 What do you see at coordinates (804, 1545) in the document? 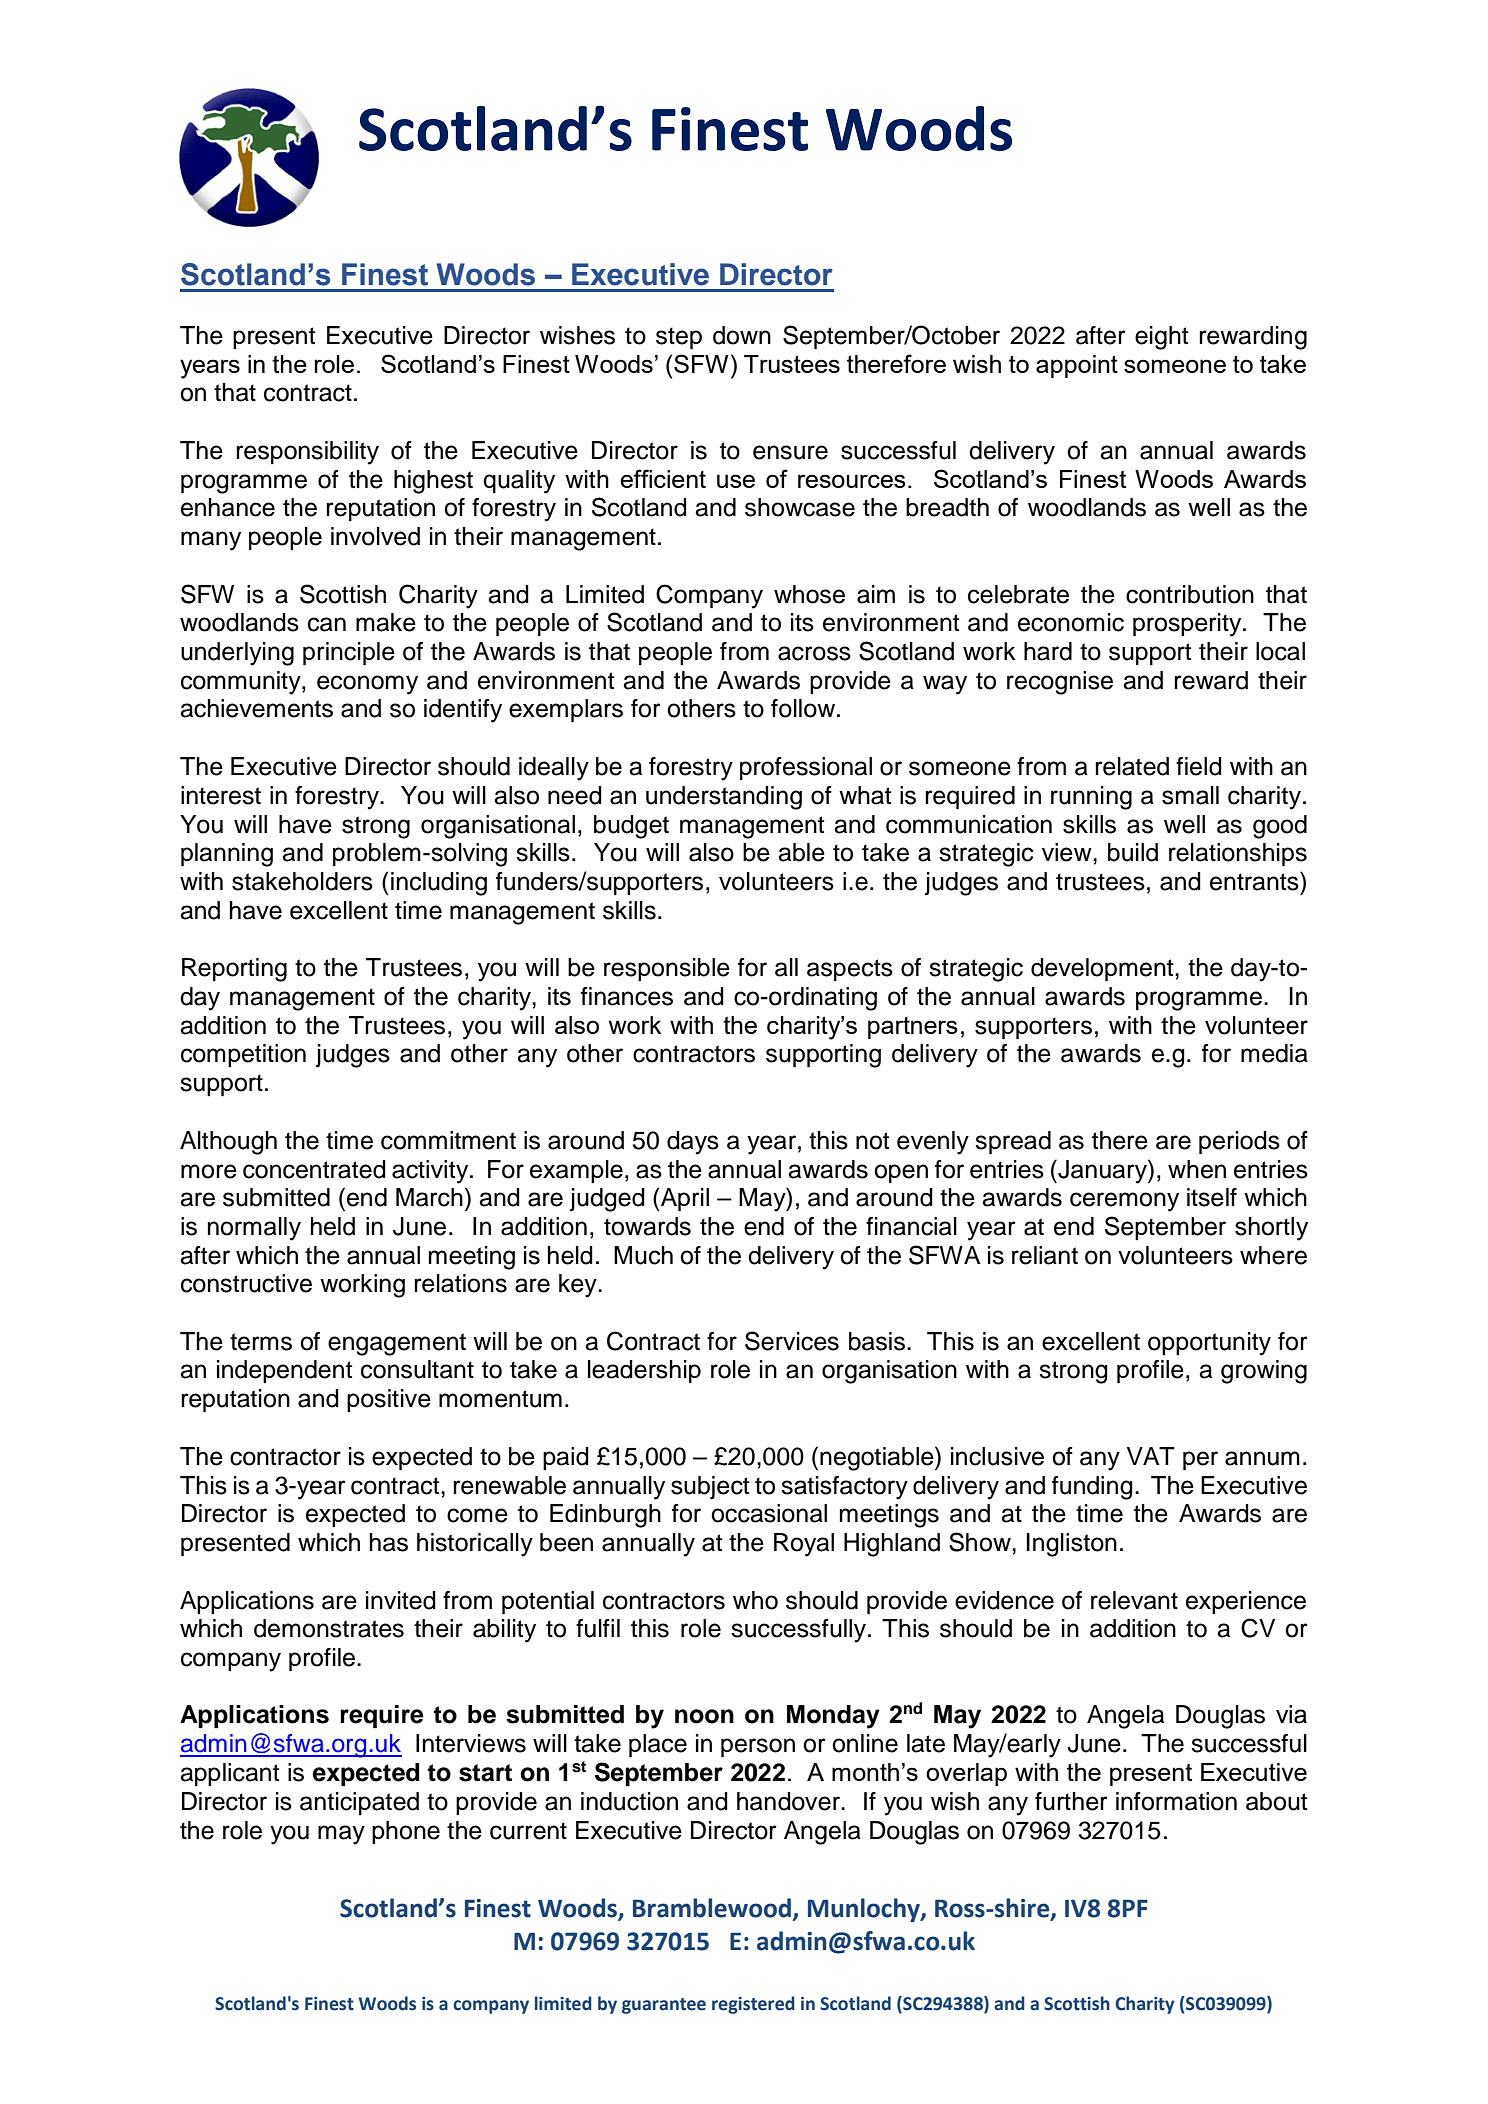
I see `Royal` at bounding box center [804, 1545].
